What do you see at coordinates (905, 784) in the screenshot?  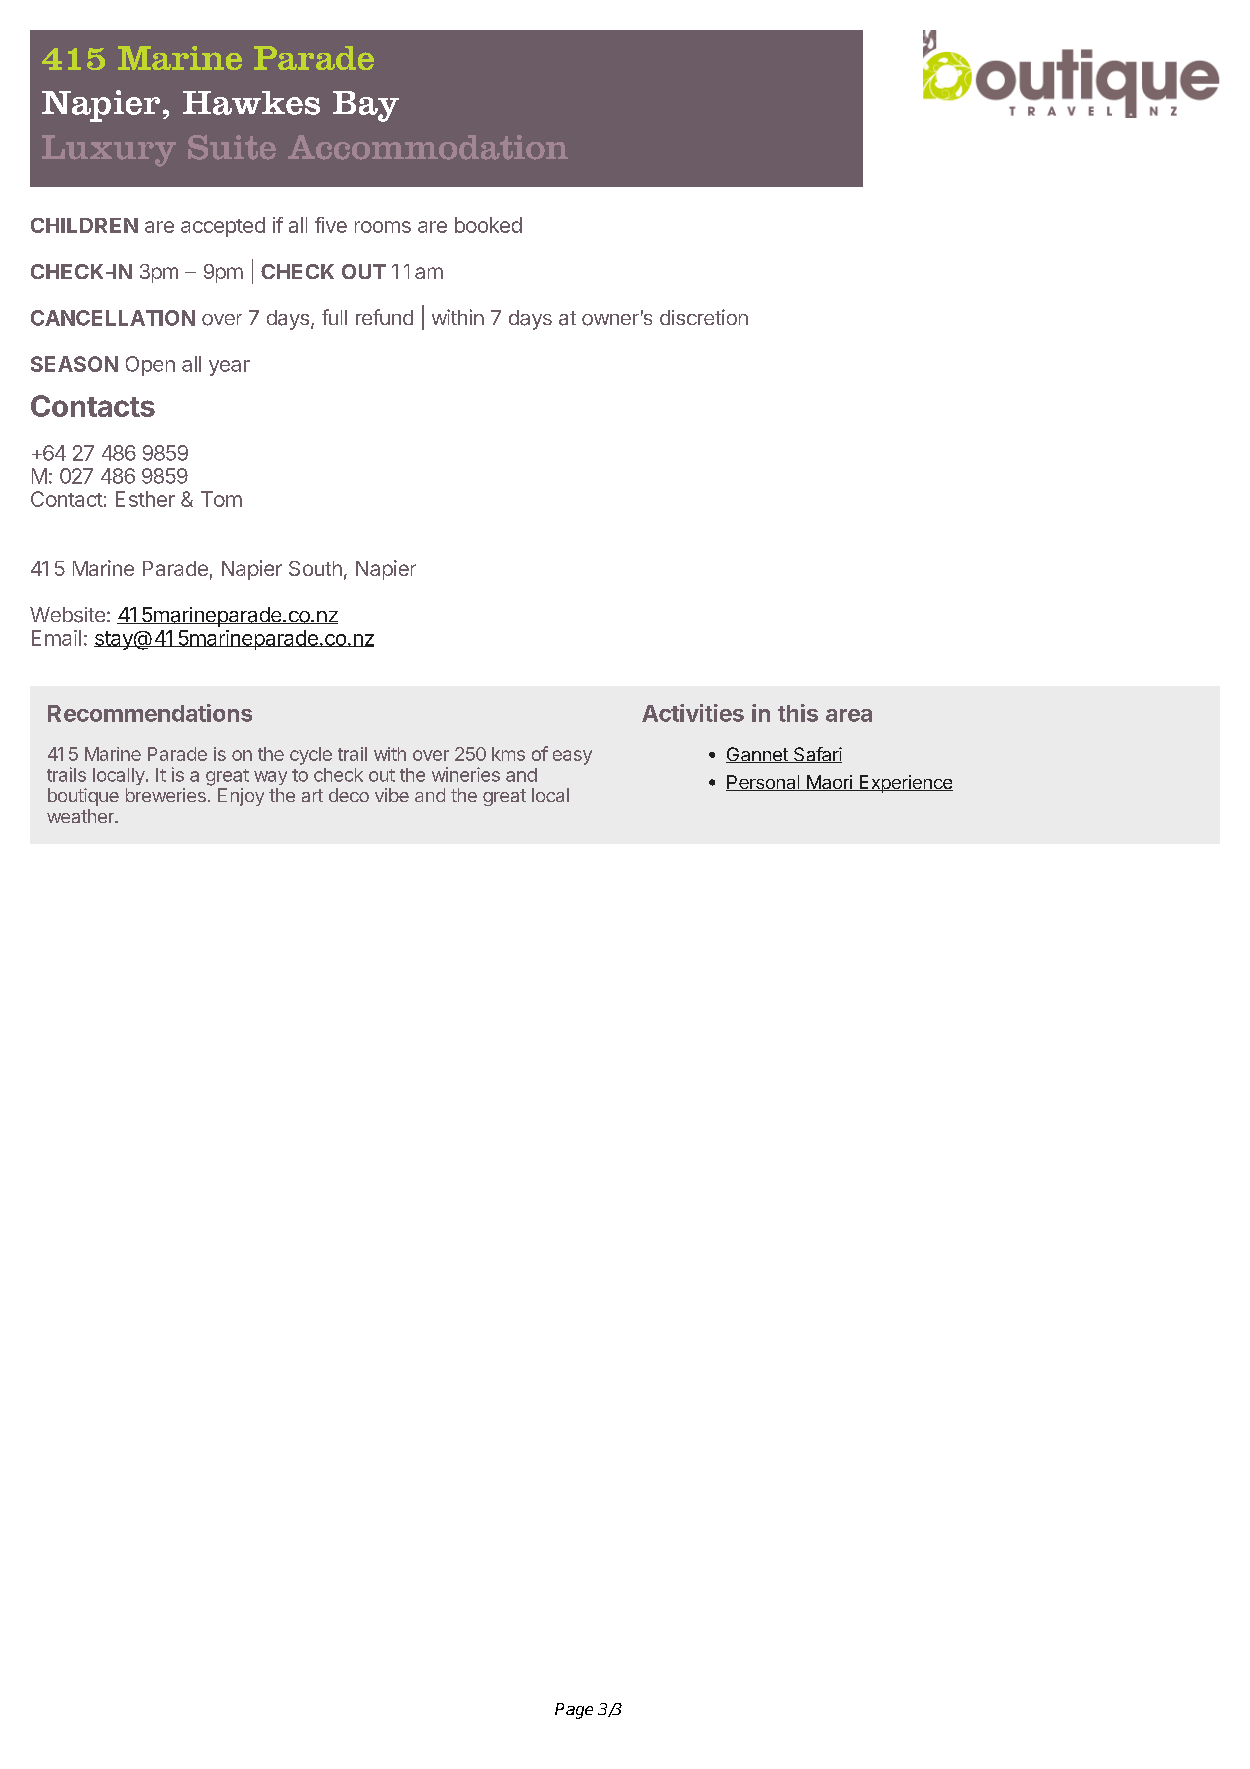 I see `Experience` at bounding box center [905, 784].
